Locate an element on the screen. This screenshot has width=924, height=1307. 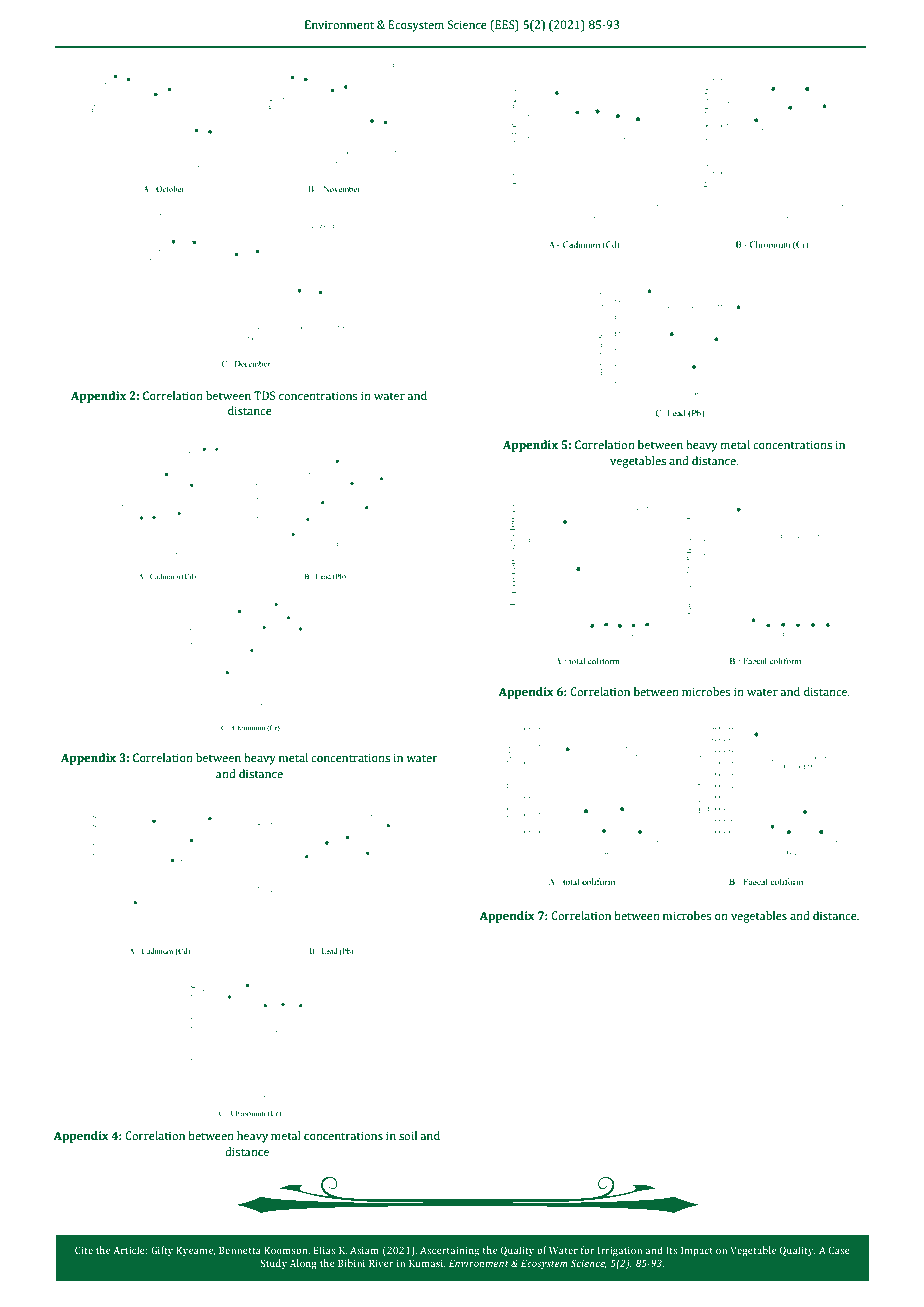
Cite is located at coordinates (84, 1250).
